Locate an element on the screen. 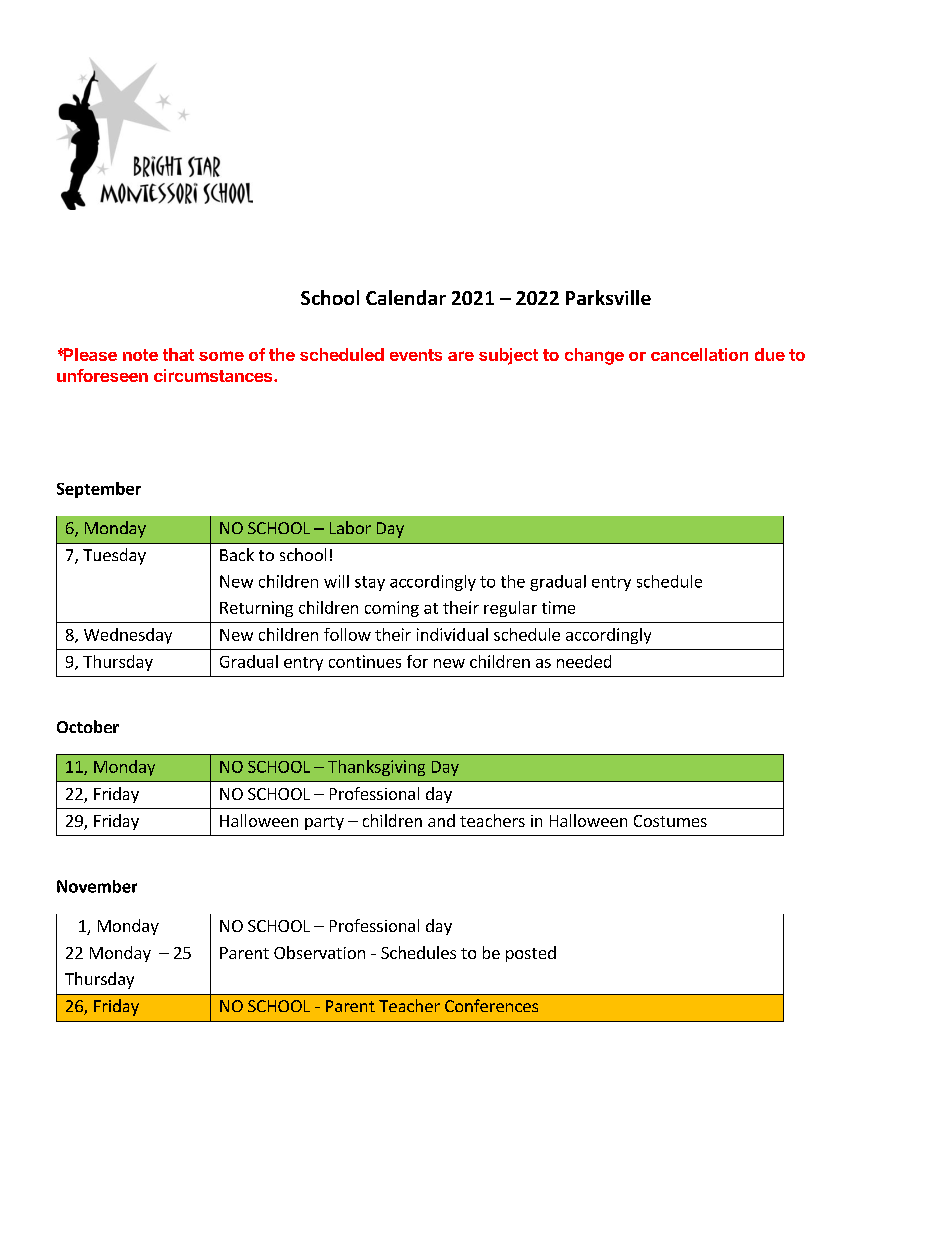 The width and height of the screenshot is (952, 1233). stay is located at coordinates (370, 583).
